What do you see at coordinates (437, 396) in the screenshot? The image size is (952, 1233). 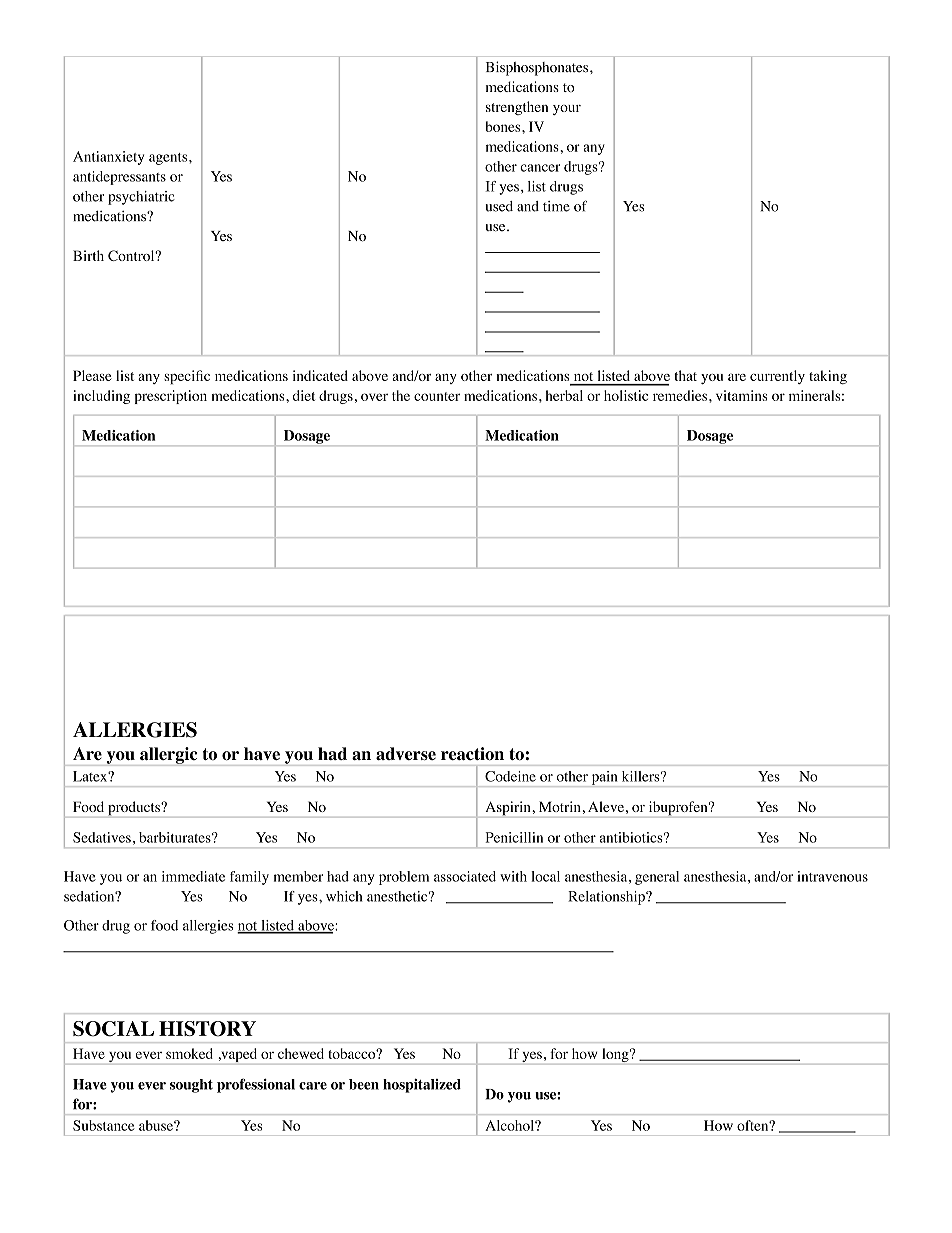 I see `counter` at bounding box center [437, 396].
